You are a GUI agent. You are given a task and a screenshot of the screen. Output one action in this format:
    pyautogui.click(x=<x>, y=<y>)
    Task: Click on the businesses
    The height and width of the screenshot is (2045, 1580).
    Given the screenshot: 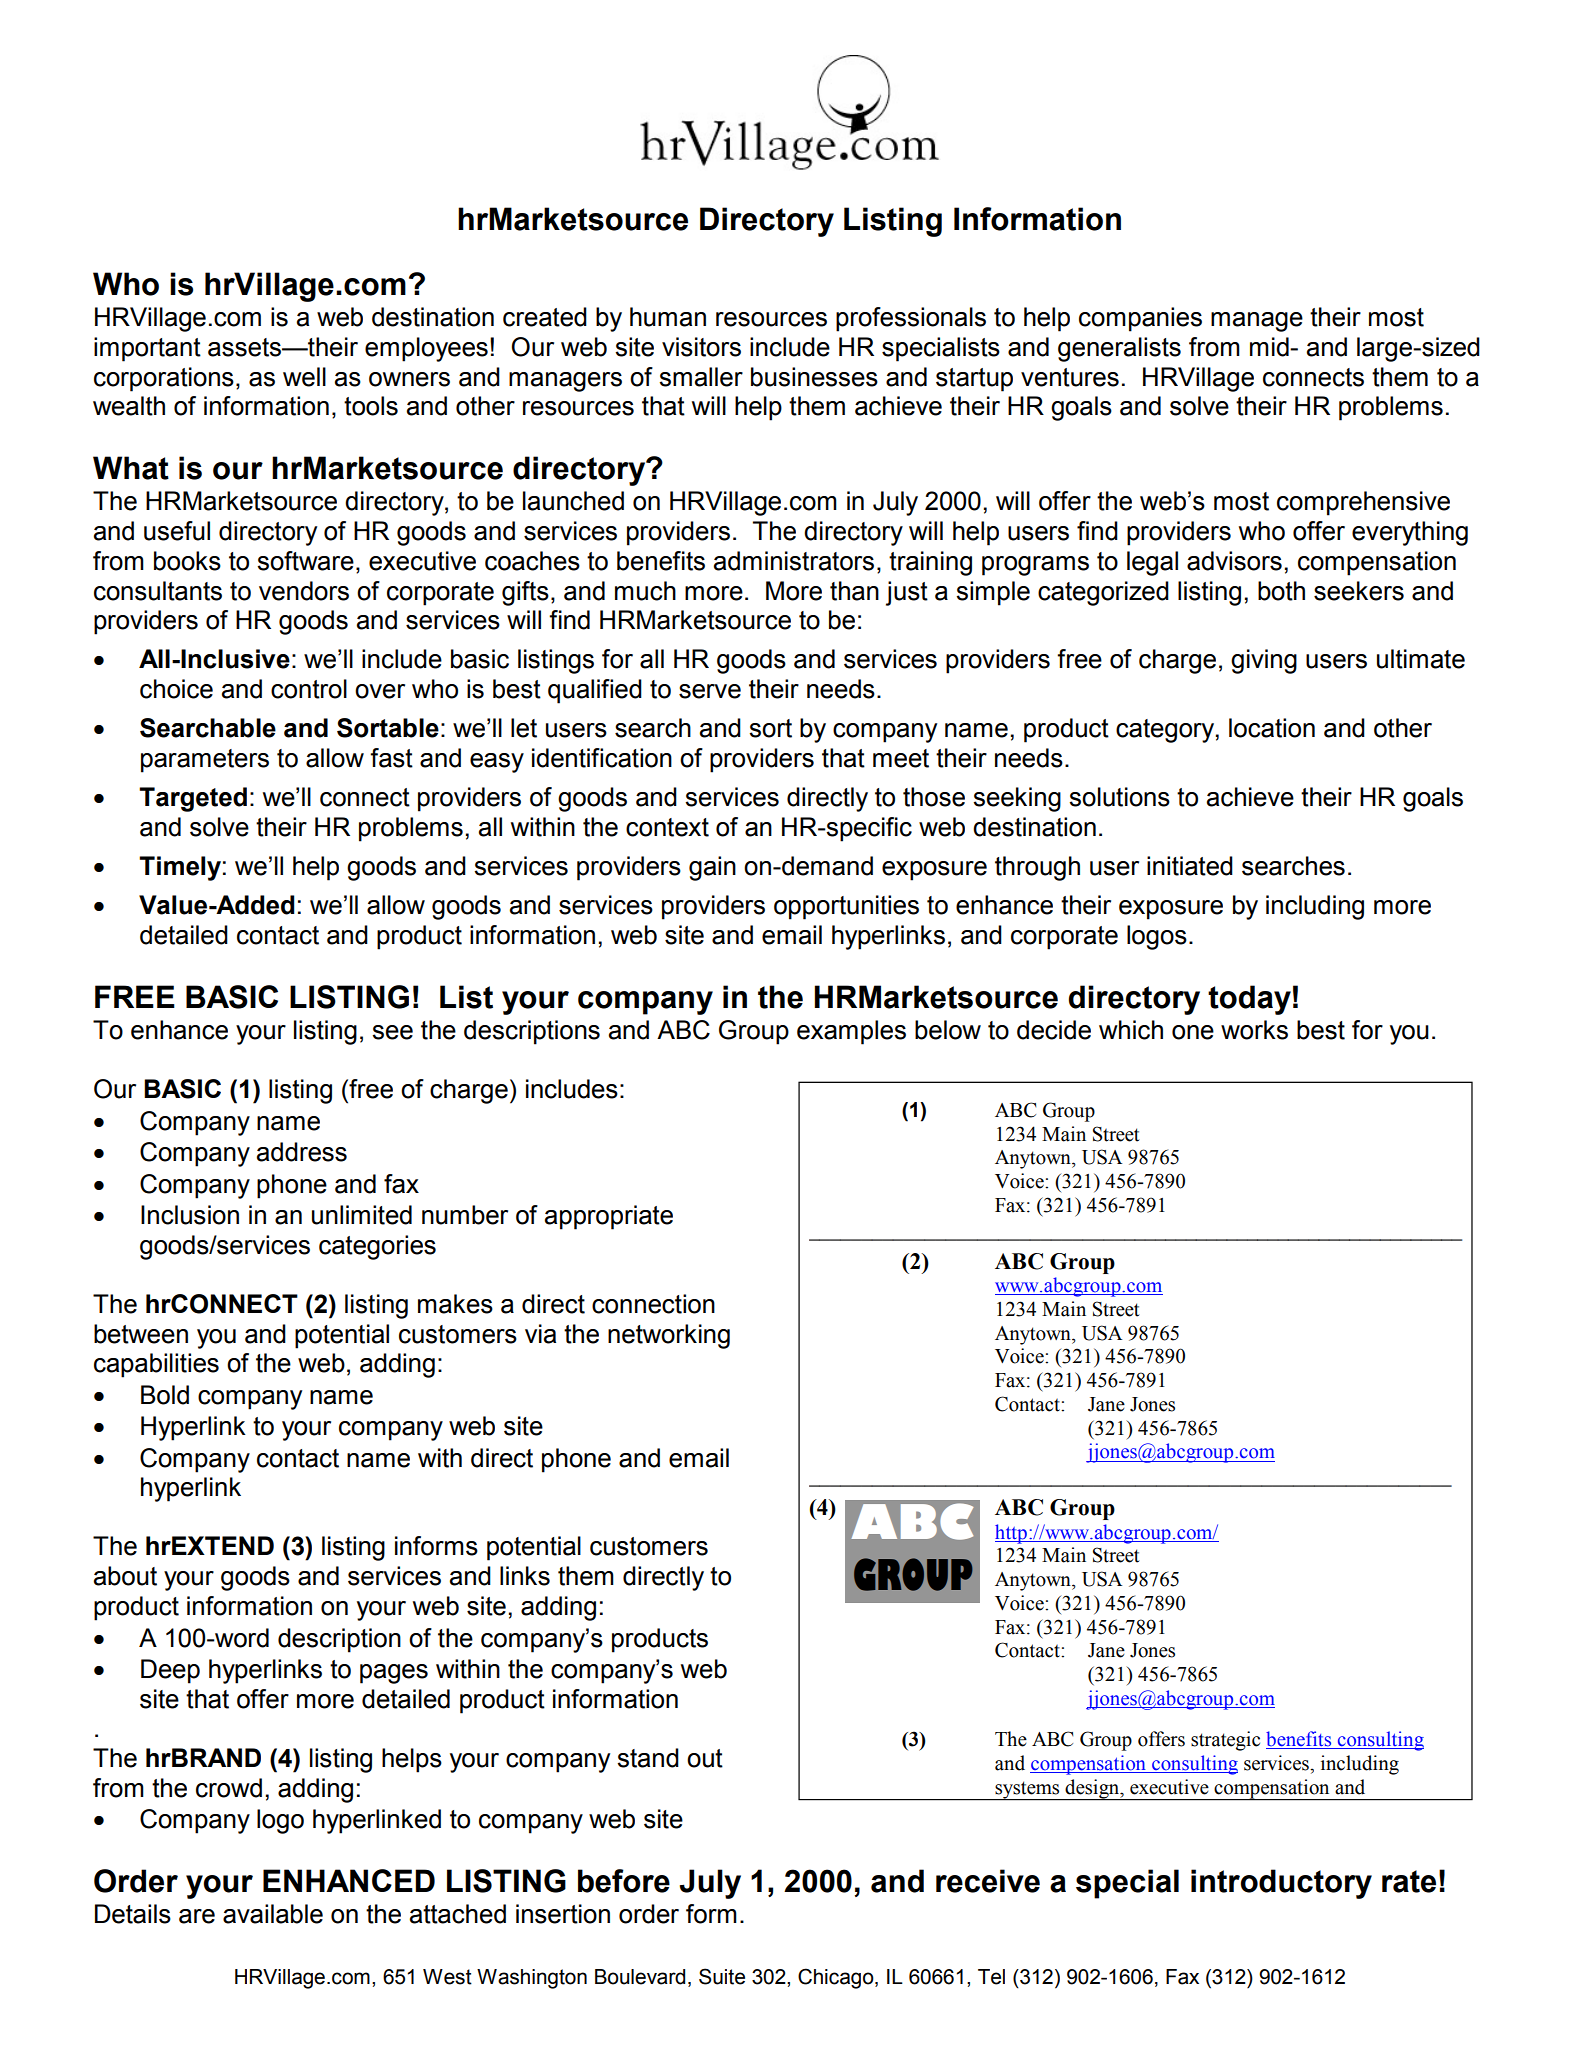 What is the action you would take?
    pyautogui.click(x=814, y=377)
